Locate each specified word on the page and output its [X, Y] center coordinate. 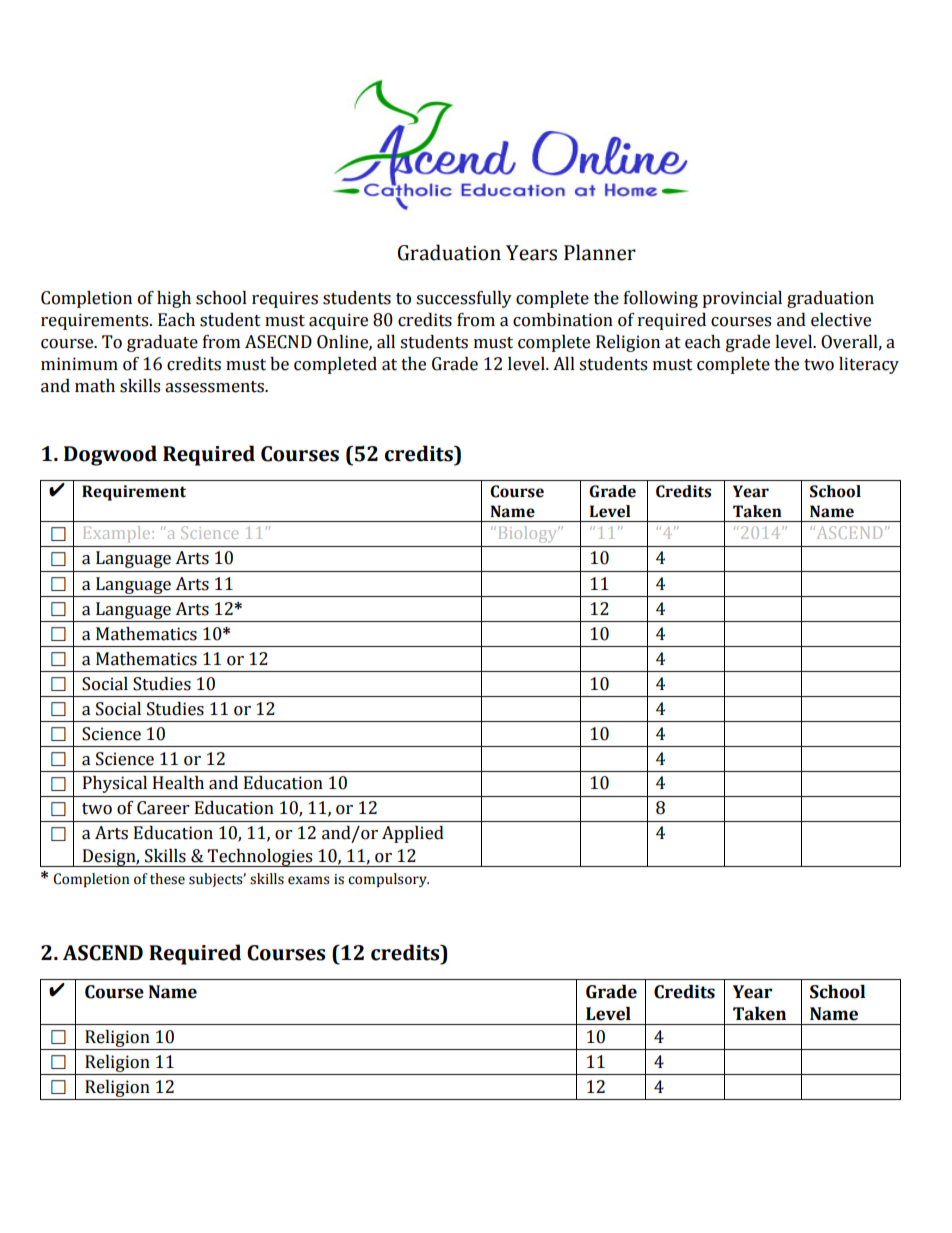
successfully [464, 299]
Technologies [260, 858]
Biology [529, 534]
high [174, 299]
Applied [413, 834]
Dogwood [110, 455]
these [167, 879]
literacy [869, 365]
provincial [742, 299]
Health [178, 783]
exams [309, 880]
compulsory [388, 880]
